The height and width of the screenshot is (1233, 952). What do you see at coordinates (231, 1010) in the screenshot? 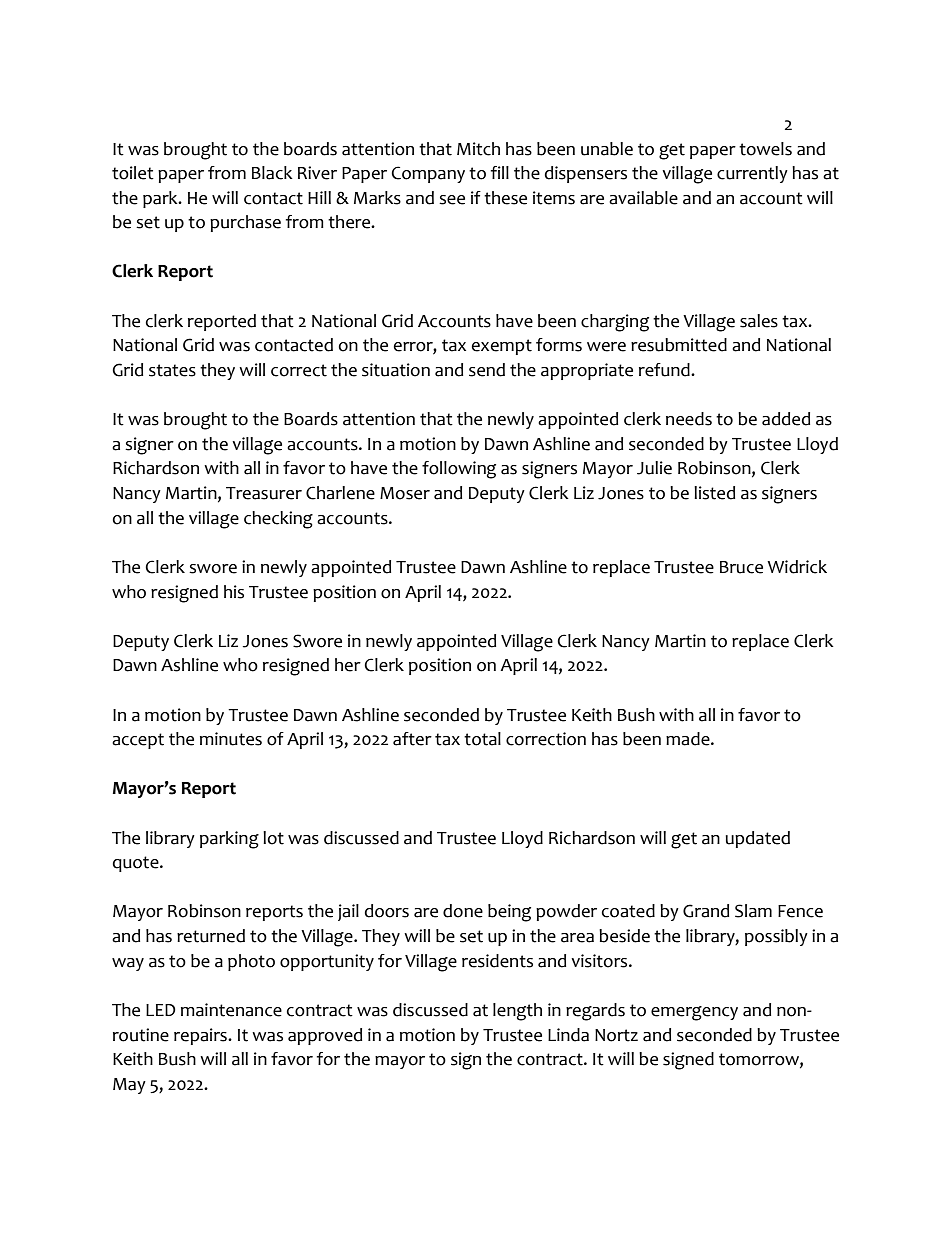
I see `maintenance` at bounding box center [231, 1010].
